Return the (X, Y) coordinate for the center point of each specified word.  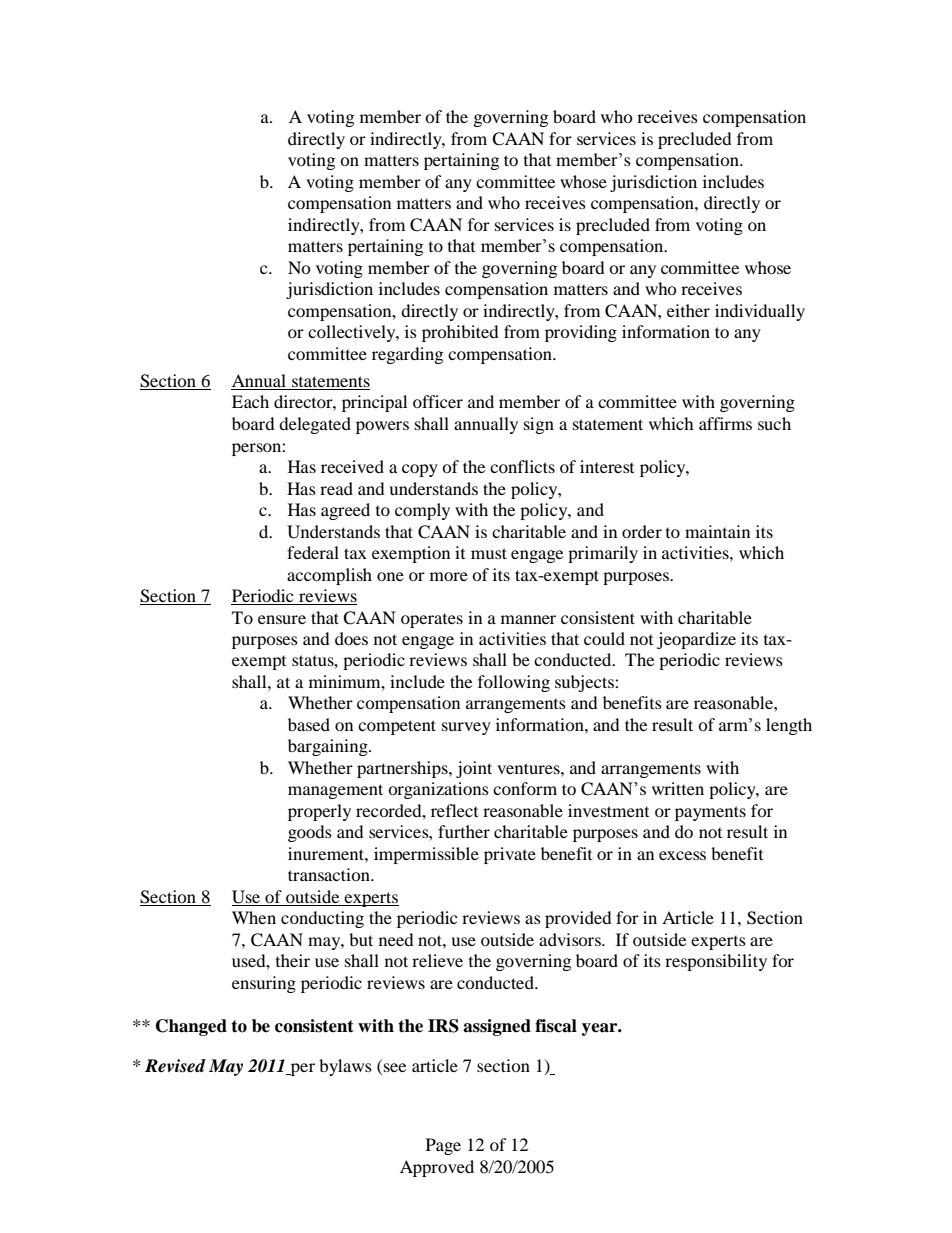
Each (250, 401)
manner (528, 619)
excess (682, 855)
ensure (282, 619)
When (254, 917)
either (688, 310)
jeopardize (696, 640)
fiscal (556, 1026)
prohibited (460, 333)
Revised (175, 1066)
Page (443, 1146)
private (510, 855)
